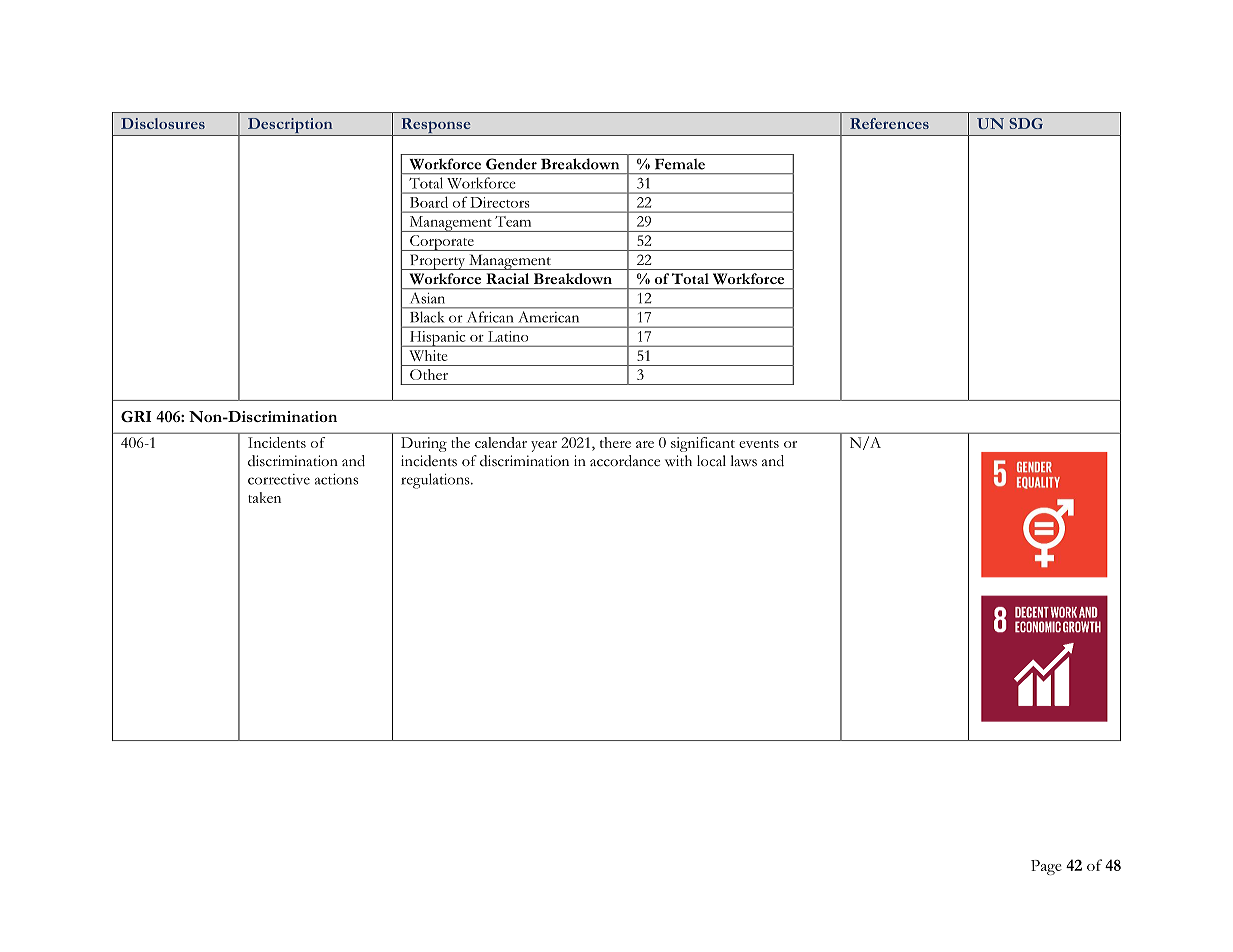 Image resolution: width=1233 pixels, height=952 pixels. Describe the element at coordinates (436, 481) in the document. I see `regulations` at that location.
